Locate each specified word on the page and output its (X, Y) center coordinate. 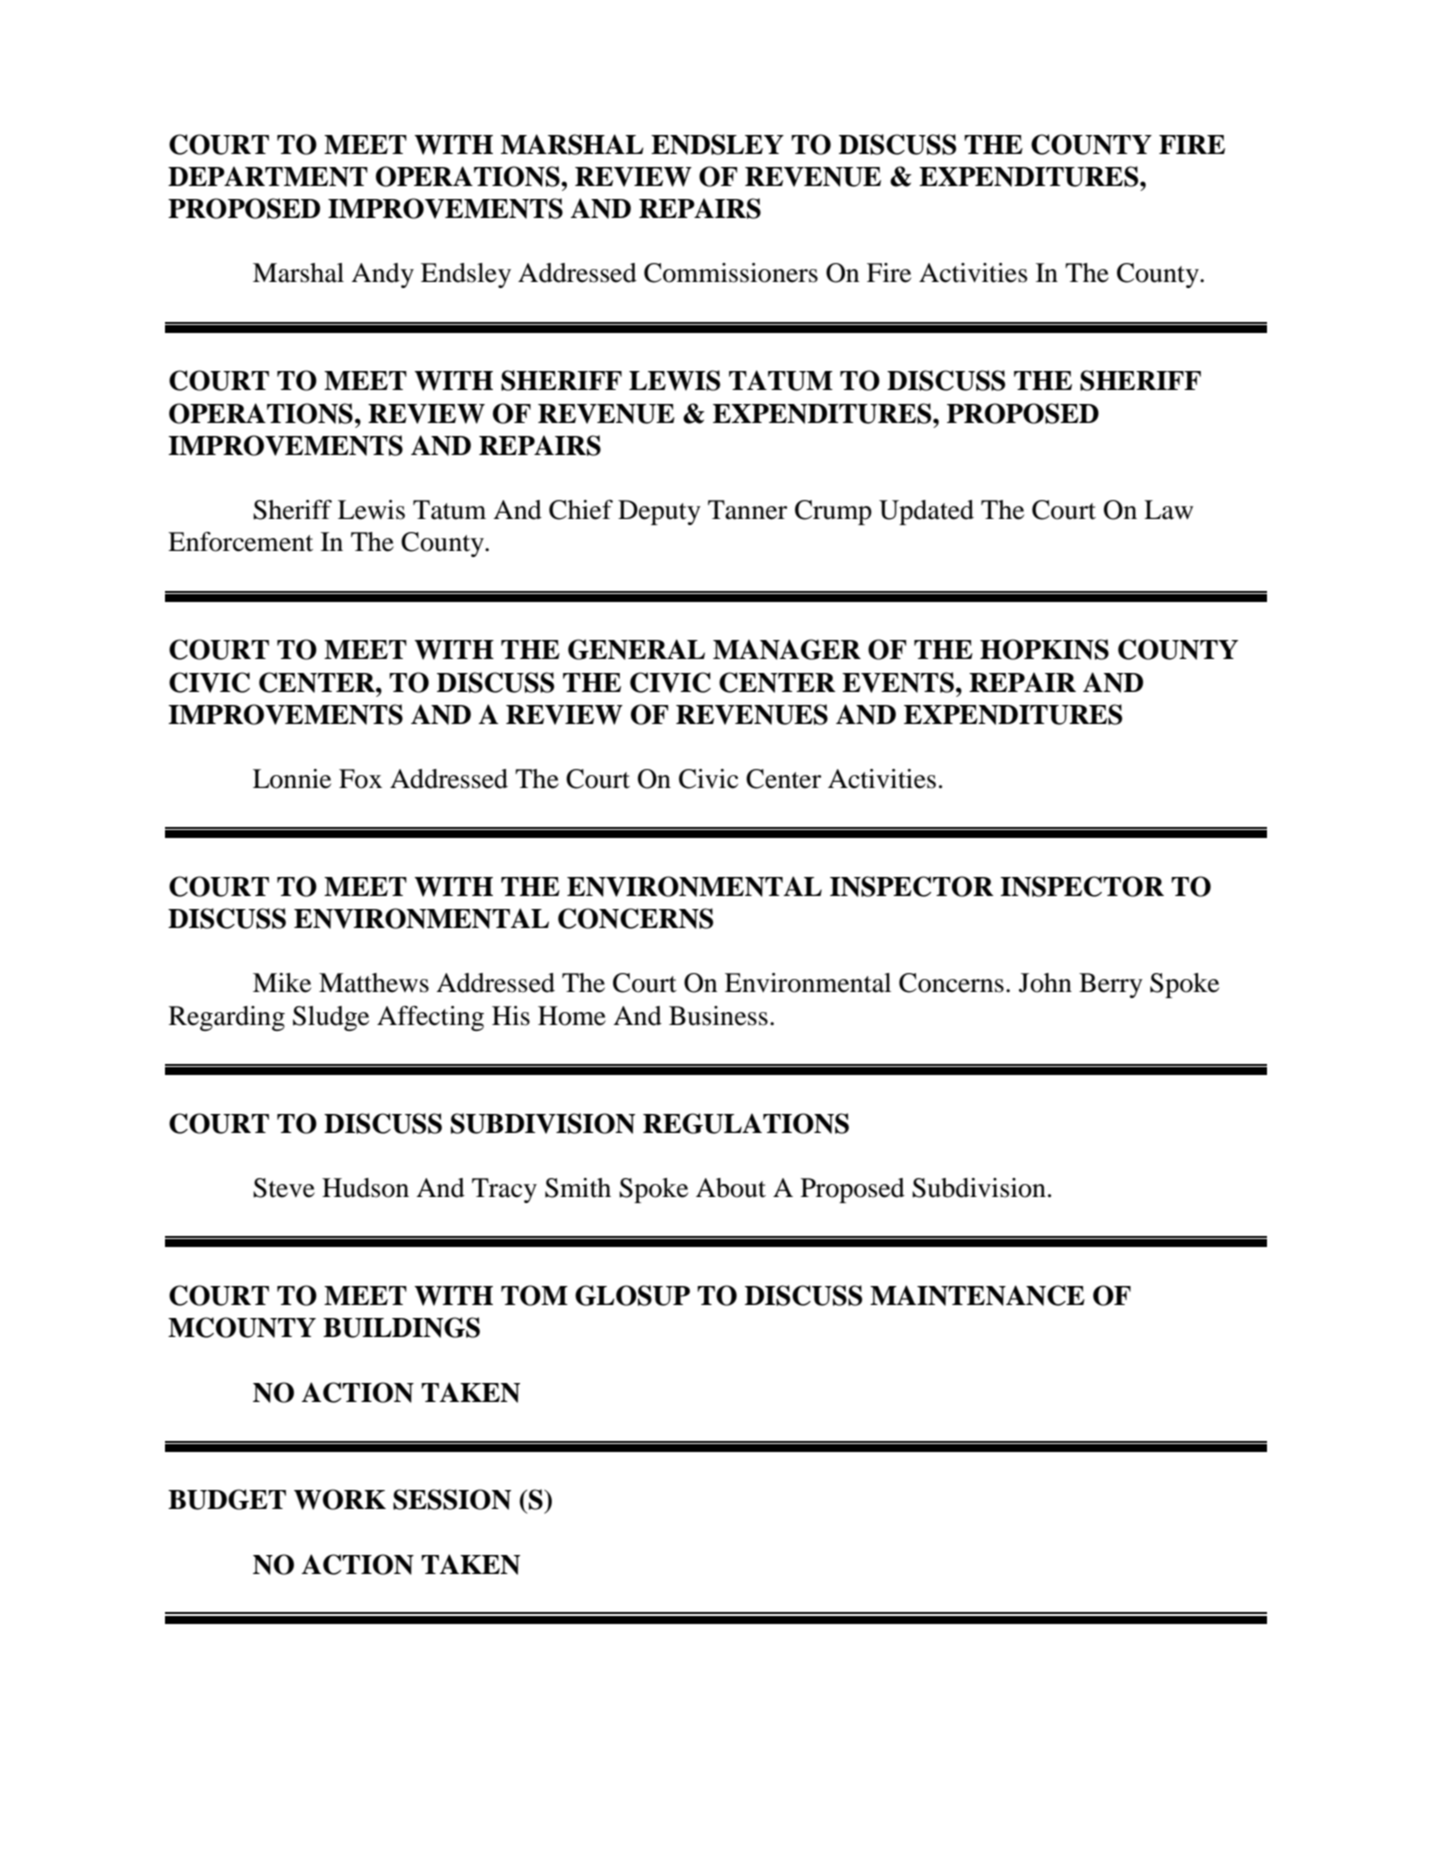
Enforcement (240, 542)
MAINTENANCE (977, 1295)
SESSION (452, 1499)
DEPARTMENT (268, 176)
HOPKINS (1044, 649)
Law (1168, 510)
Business (718, 1016)
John (1045, 983)
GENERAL (636, 649)
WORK (340, 1499)
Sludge (331, 1018)
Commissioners (731, 273)
